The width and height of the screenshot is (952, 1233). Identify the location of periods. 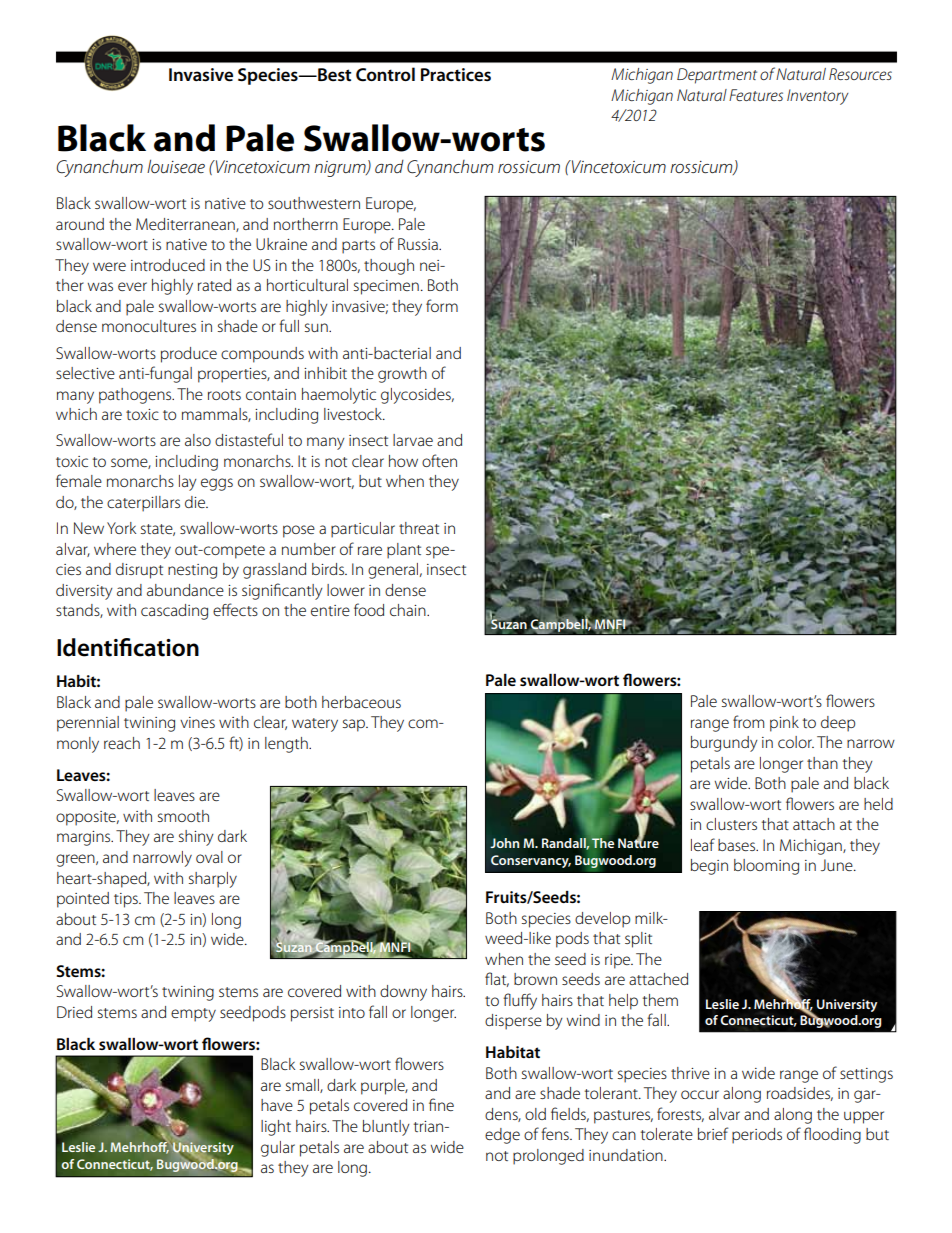
(757, 1136).
